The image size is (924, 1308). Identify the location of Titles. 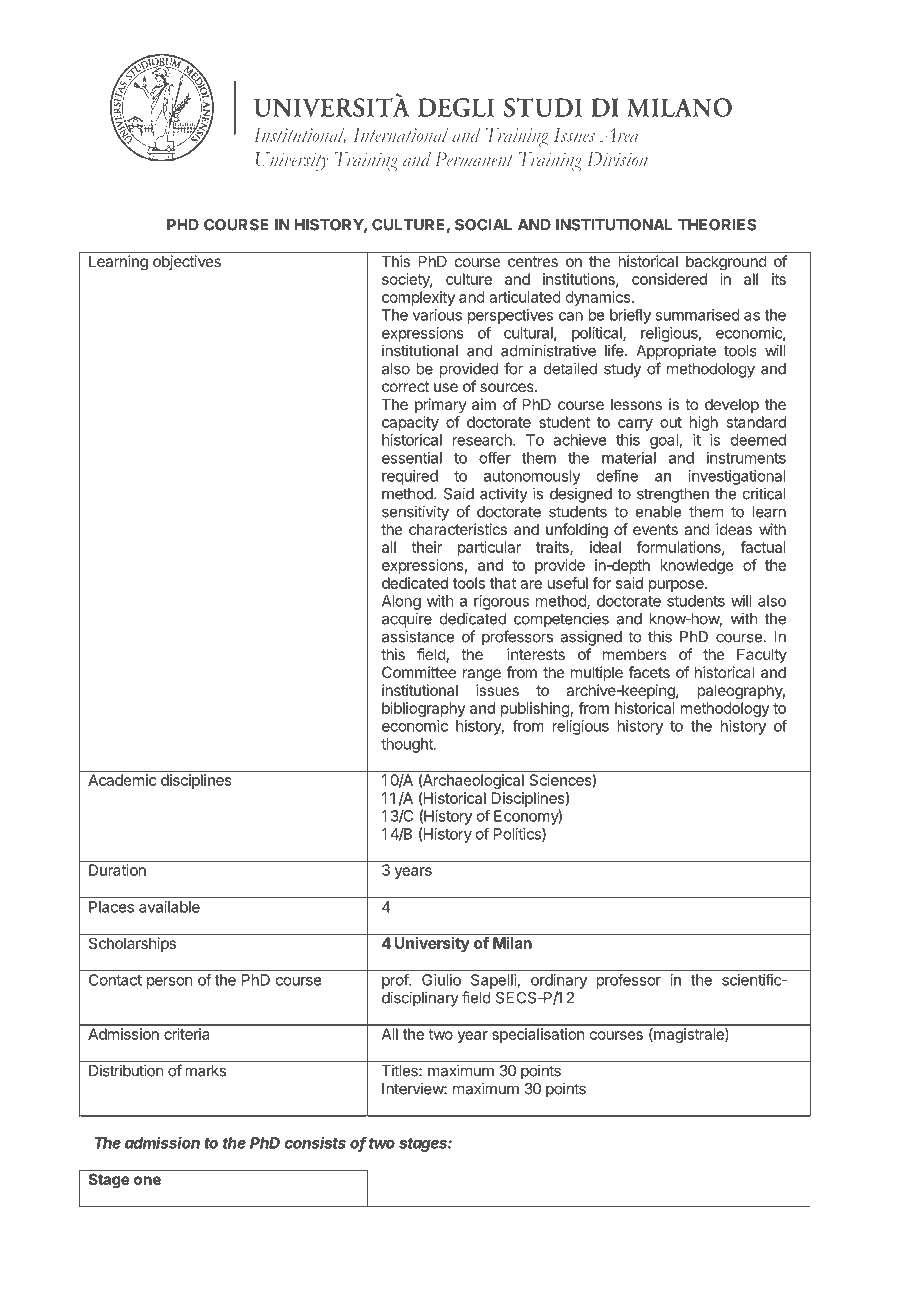
(401, 1070).
